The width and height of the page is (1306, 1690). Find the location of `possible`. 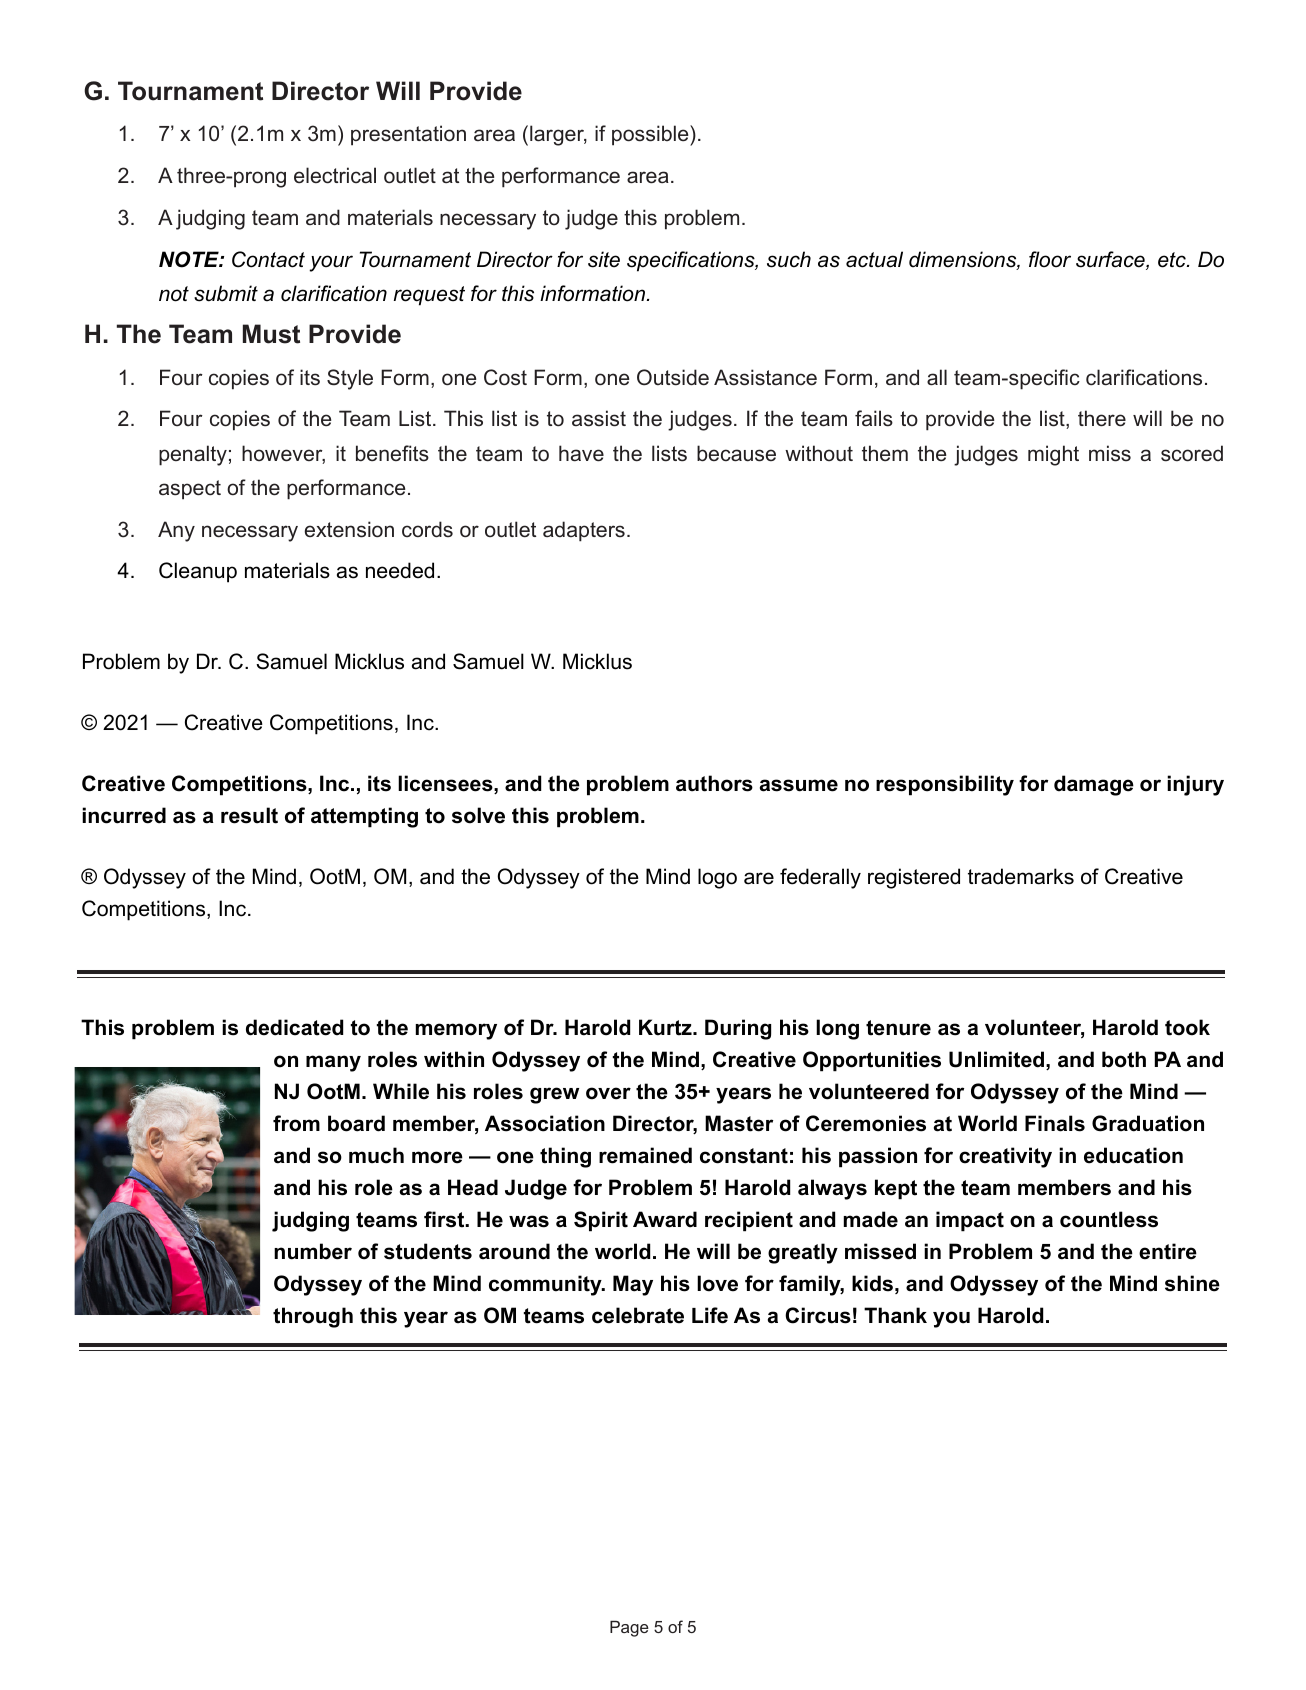

possible is located at coordinates (651, 135).
